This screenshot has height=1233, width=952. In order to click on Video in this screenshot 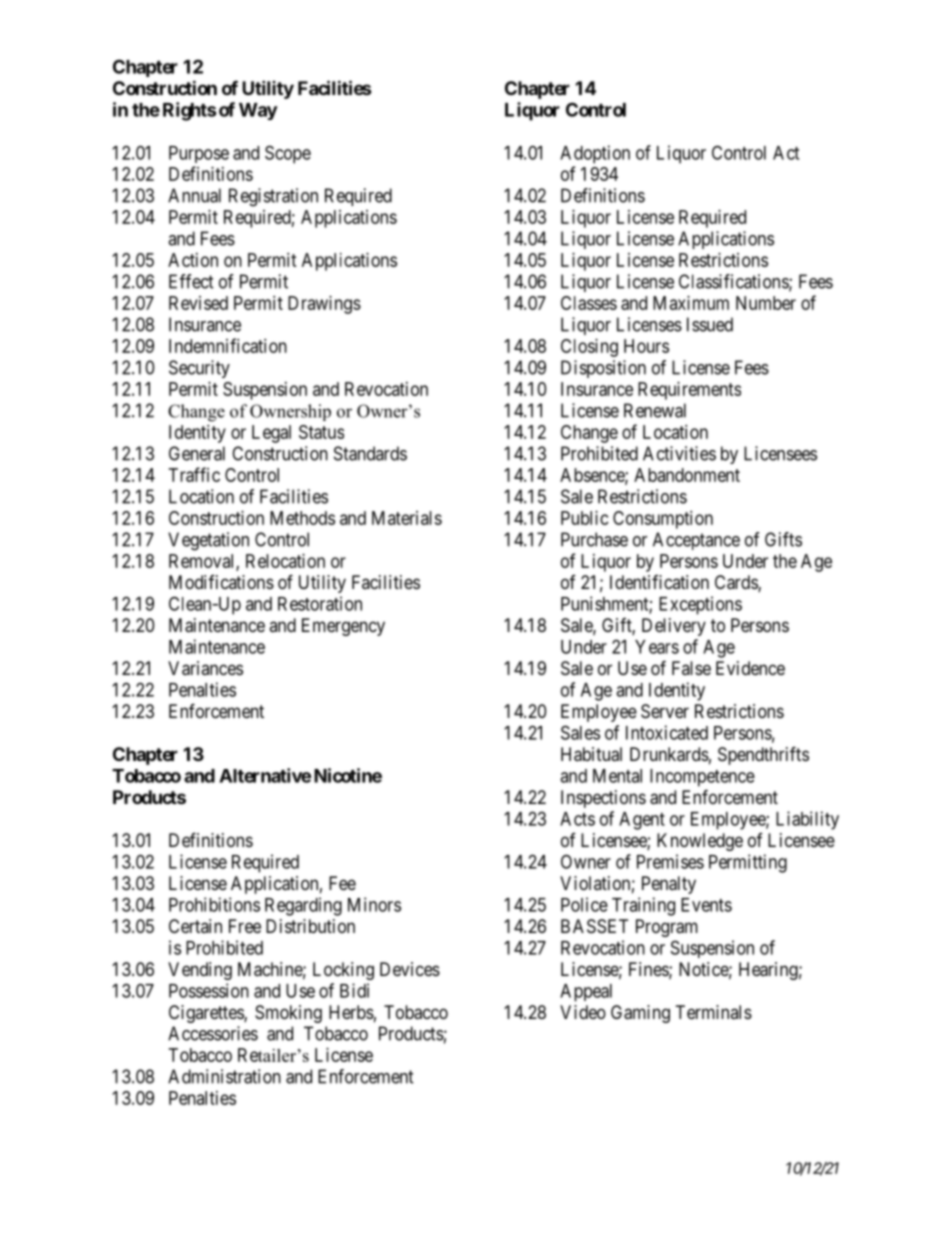, I will do `click(583, 1012)`.
